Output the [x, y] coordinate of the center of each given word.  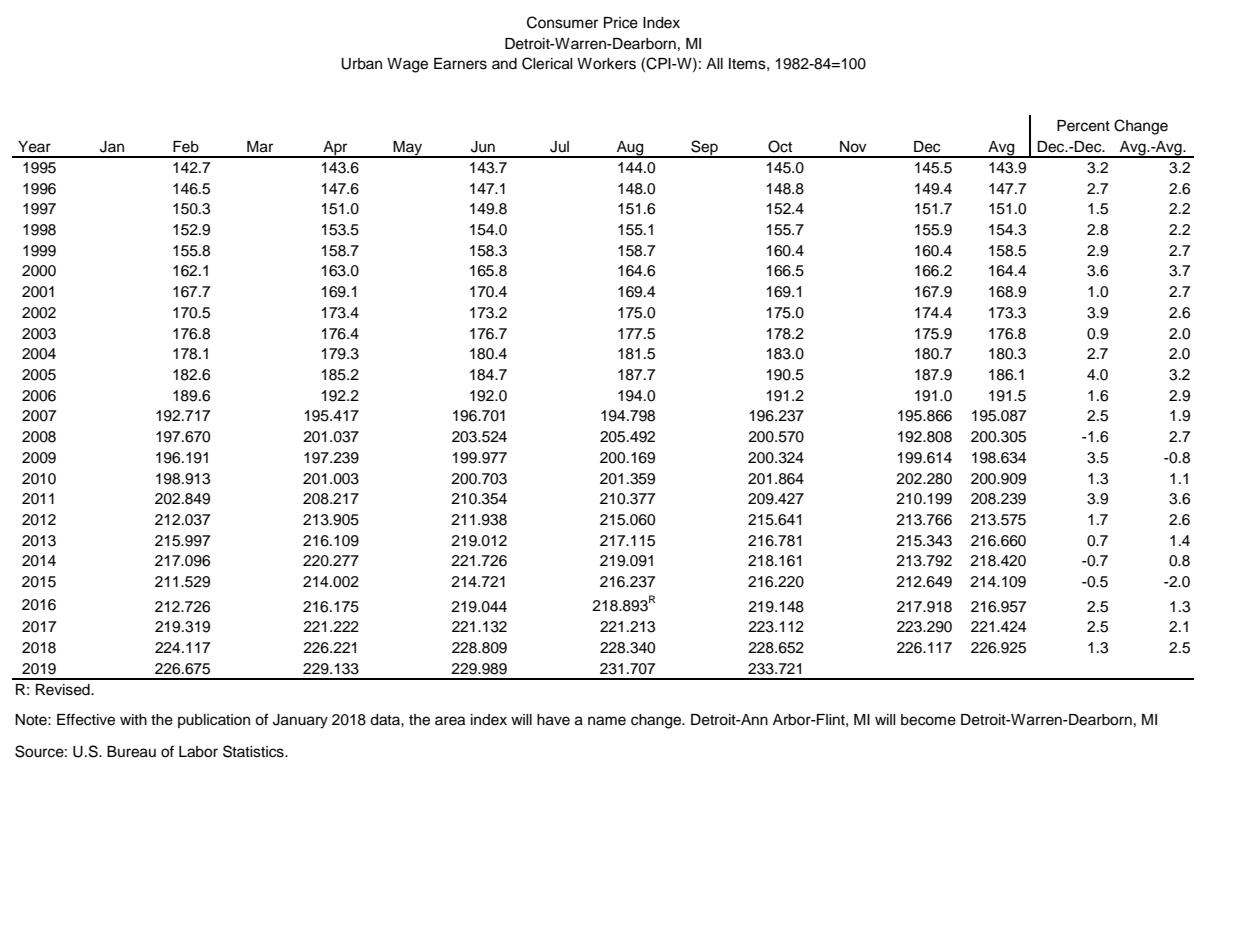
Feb [186, 147]
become [928, 720]
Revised [64, 690]
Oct [780, 146]
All [714, 63]
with [133, 719]
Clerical [547, 63]
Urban [361, 64]
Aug [630, 149]
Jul [559, 147]
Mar [260, 147]
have [553, 720]
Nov [853, 147]
